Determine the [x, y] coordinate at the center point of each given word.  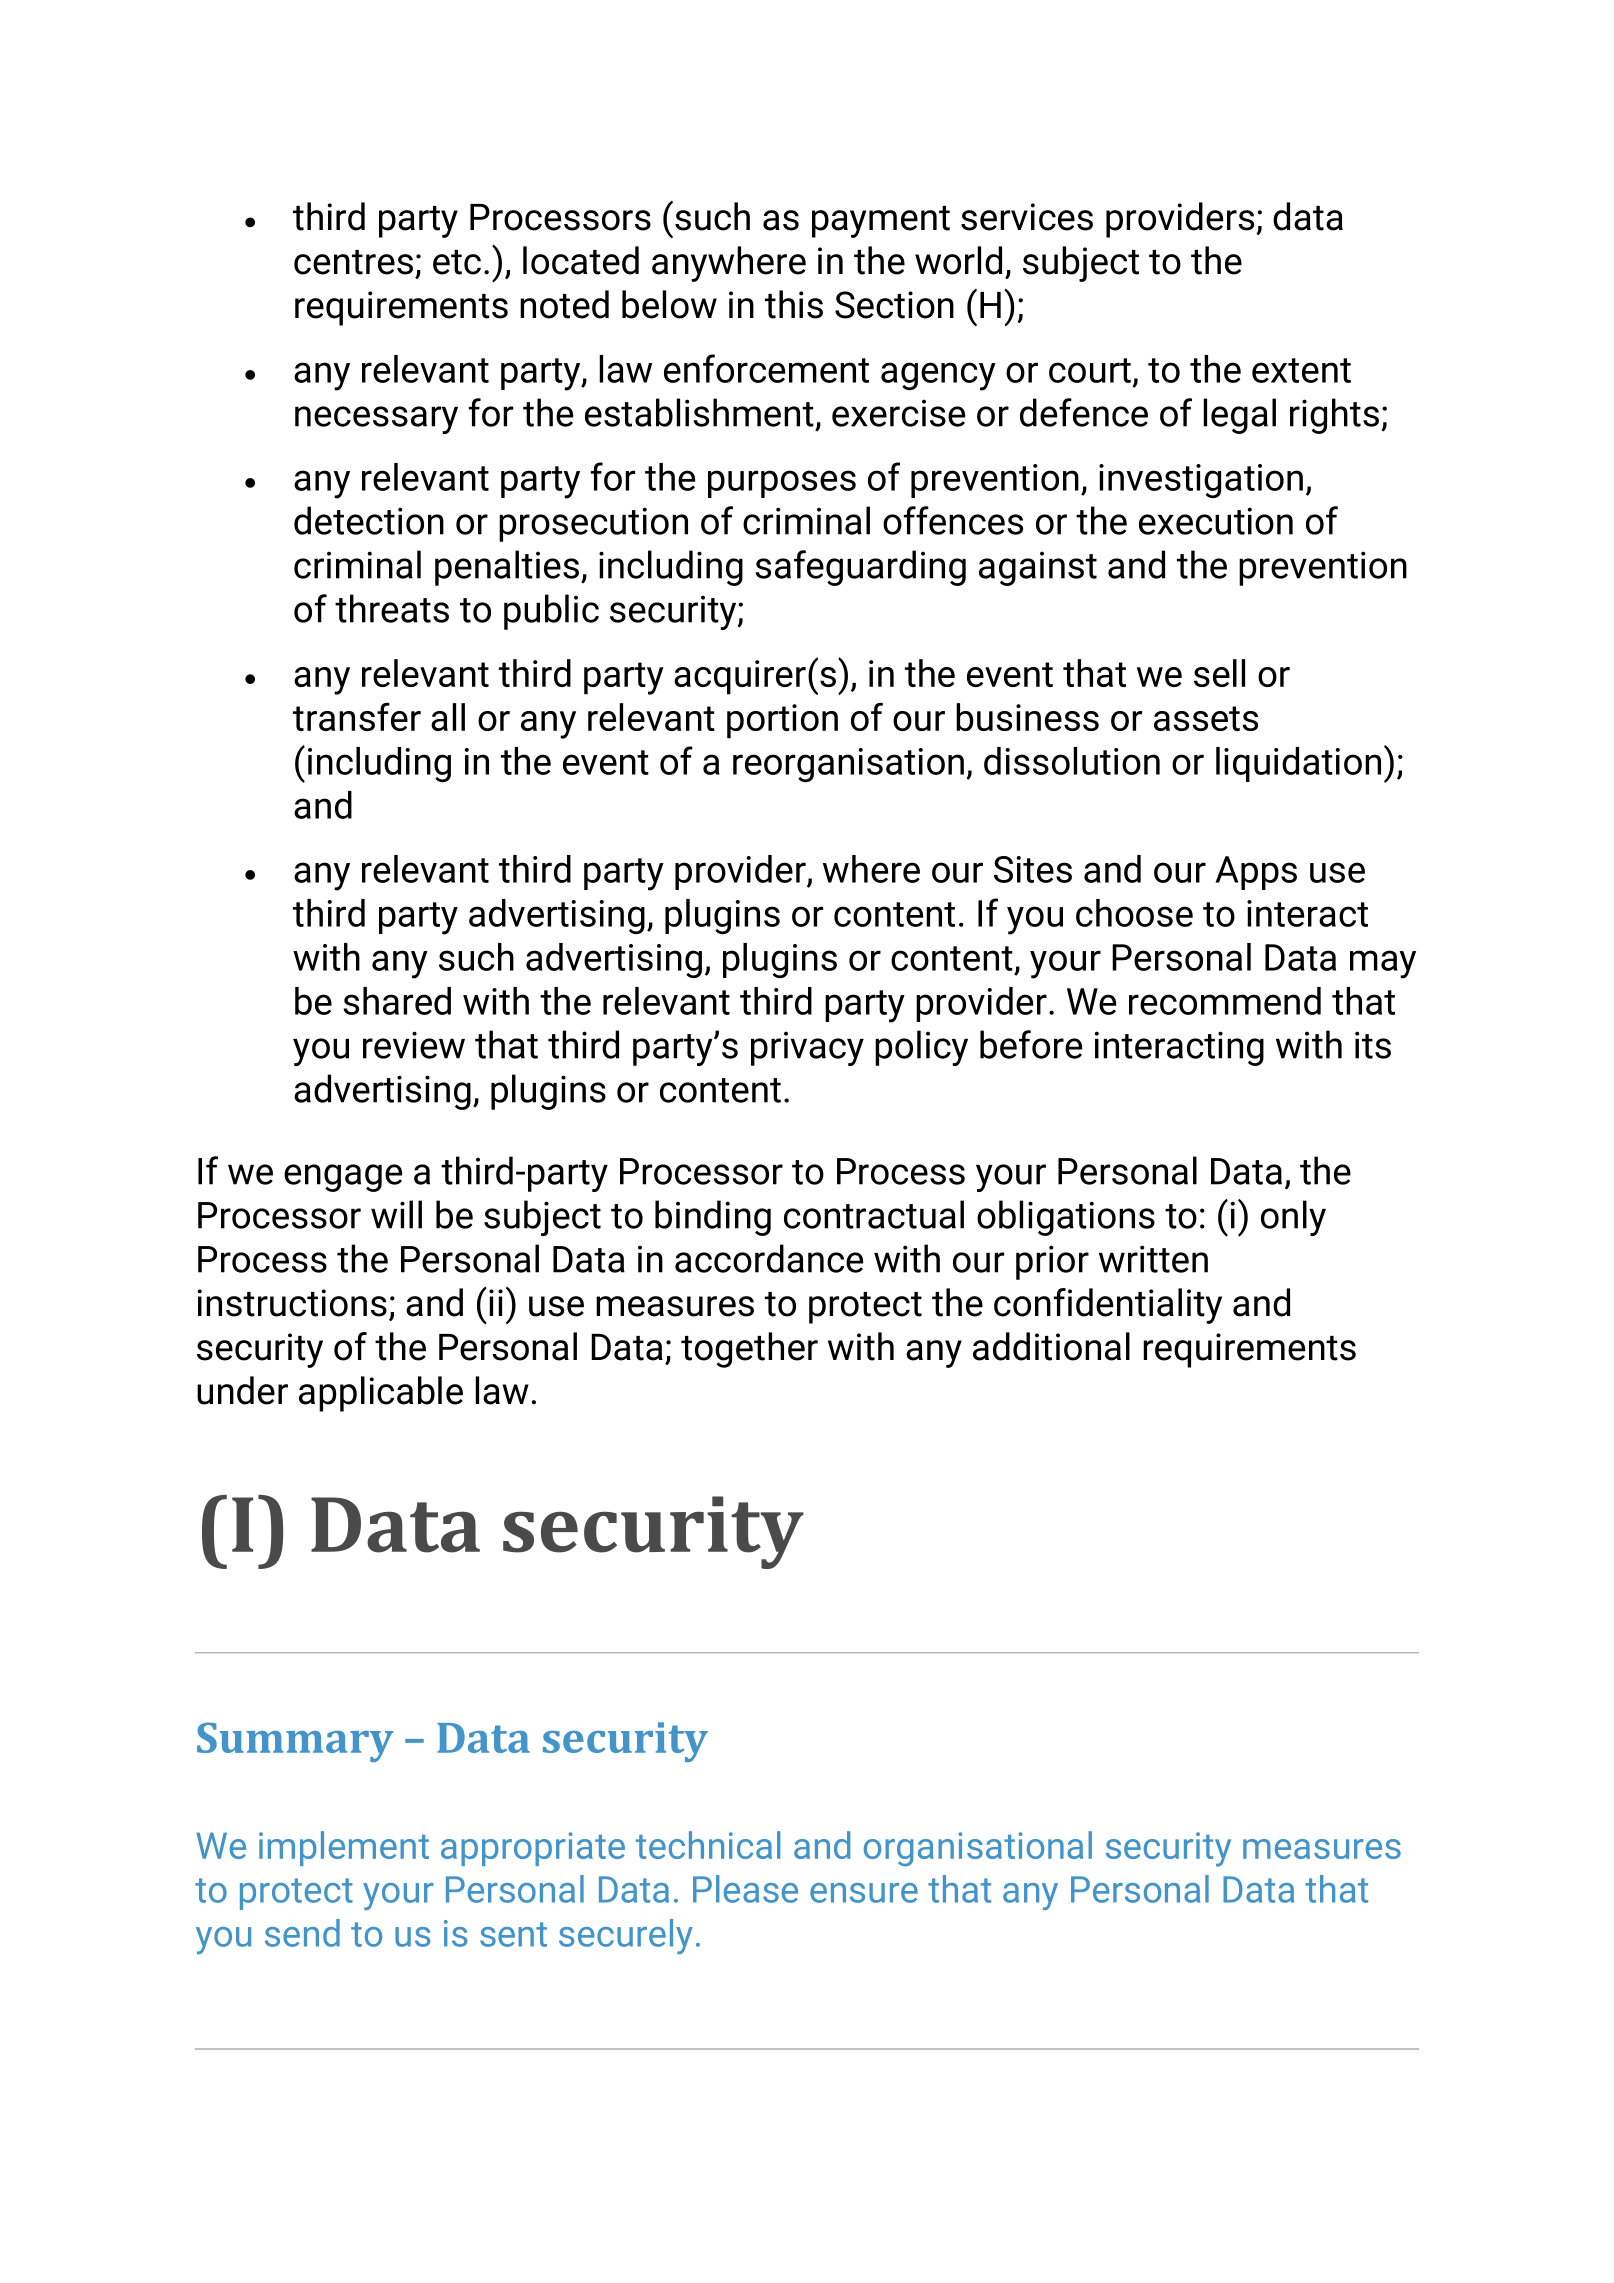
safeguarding [860, 568]
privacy [807, 1049]
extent [1301, 370]
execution [1216, 521]
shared [397, 1001]
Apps [1256, 873]
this [794, 304]
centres [353, 262]
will [396, 1214]
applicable [381, 1394]
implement [344, 1848]
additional [1051, 1346]
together [749, 1350]
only [1293, 1218]
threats [392, 608]
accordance [769, 1258]
